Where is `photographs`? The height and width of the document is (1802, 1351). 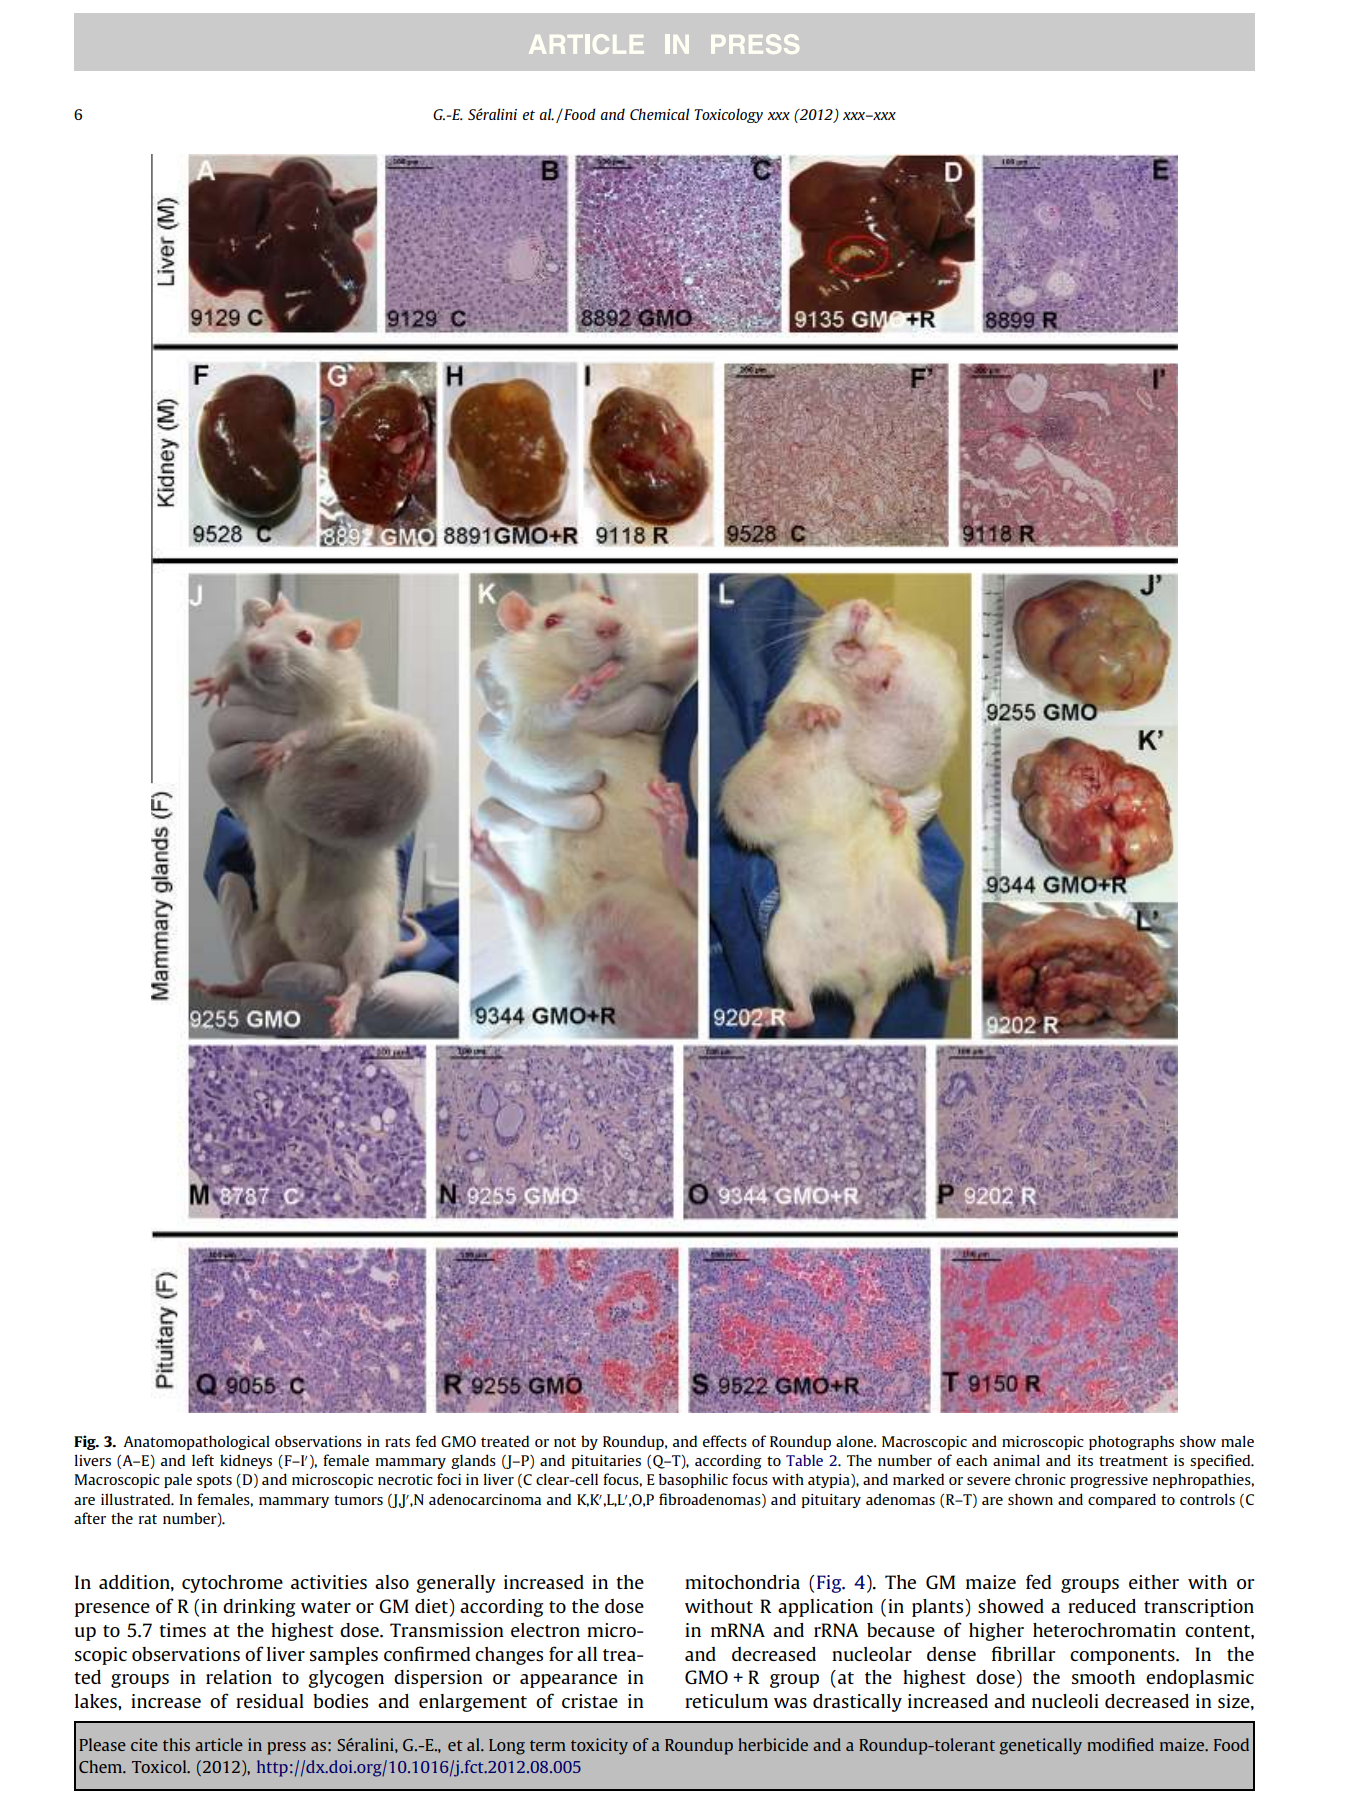
photographs is located at coordinates (1131, 1442).
